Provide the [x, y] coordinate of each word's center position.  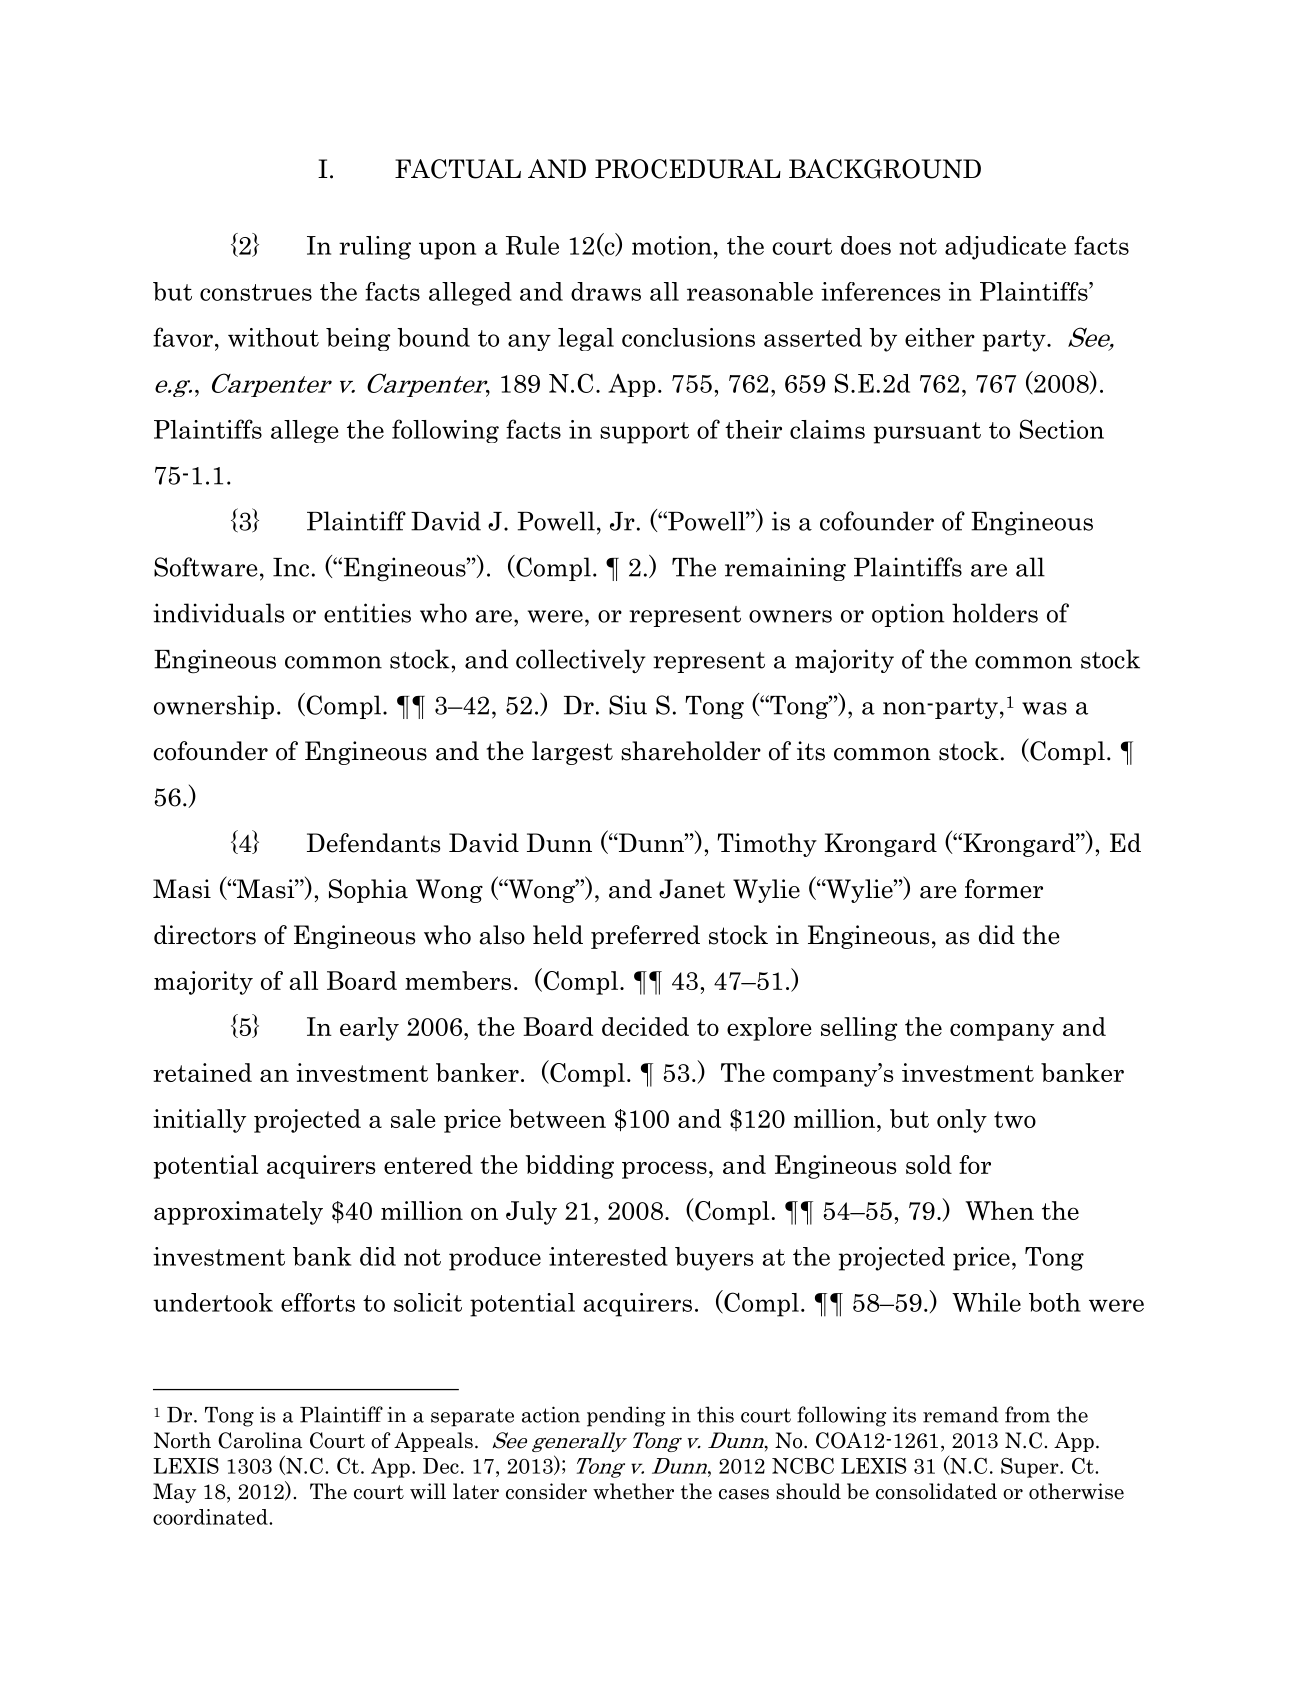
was [1044, 708]
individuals [218, 613]
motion [672, 245]
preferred [645, 937]
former [1004, 889]
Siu [628, 705]
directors [205, 935]
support [644, 433]
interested [608, 1256]
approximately [238, 1213]
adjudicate [1005, 248]
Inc [291, 567]
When [999, 1210]
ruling [375, 248]
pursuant [927, 433]
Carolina [260, 1440]
